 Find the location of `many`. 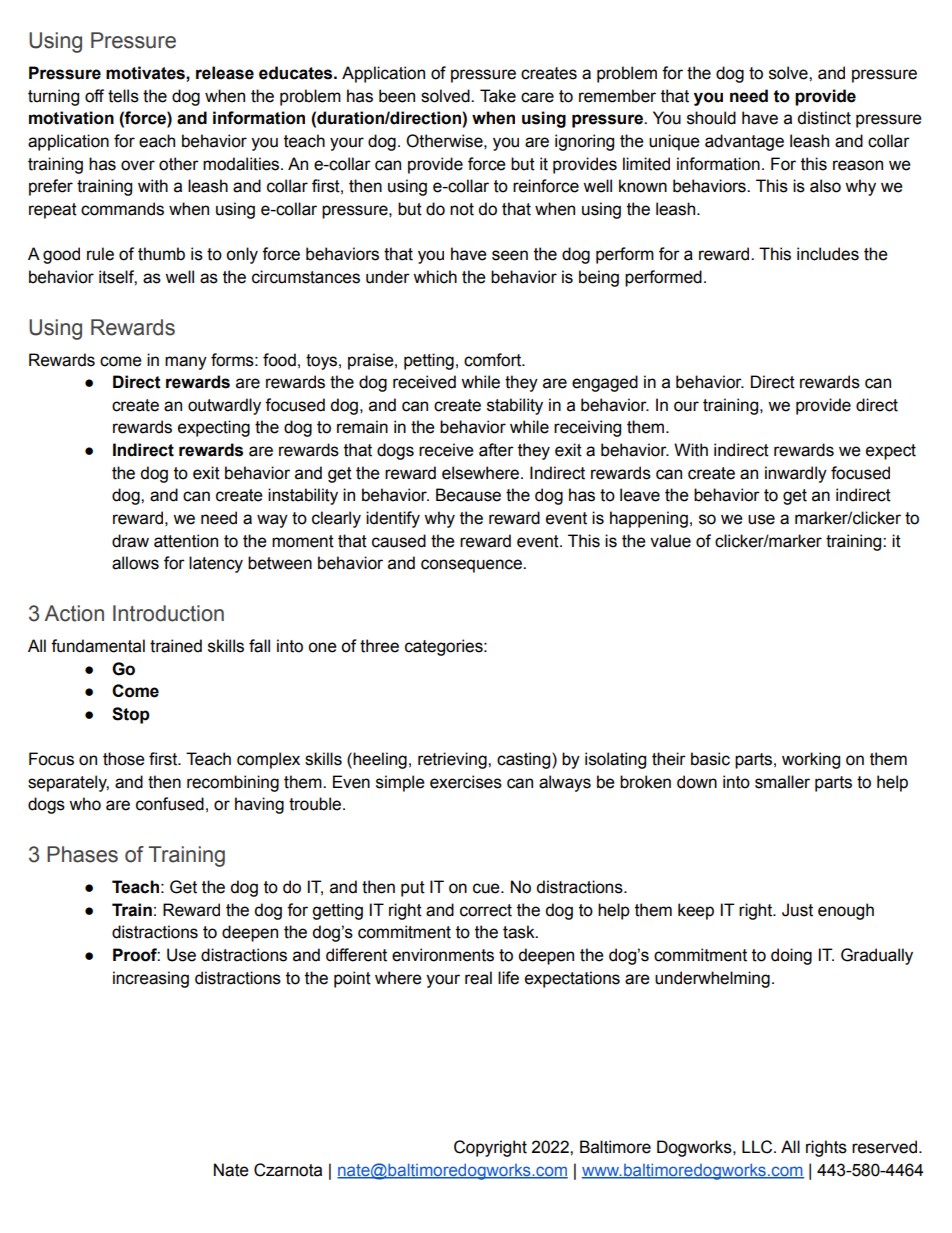

many is located at coordinates (186, 363).
